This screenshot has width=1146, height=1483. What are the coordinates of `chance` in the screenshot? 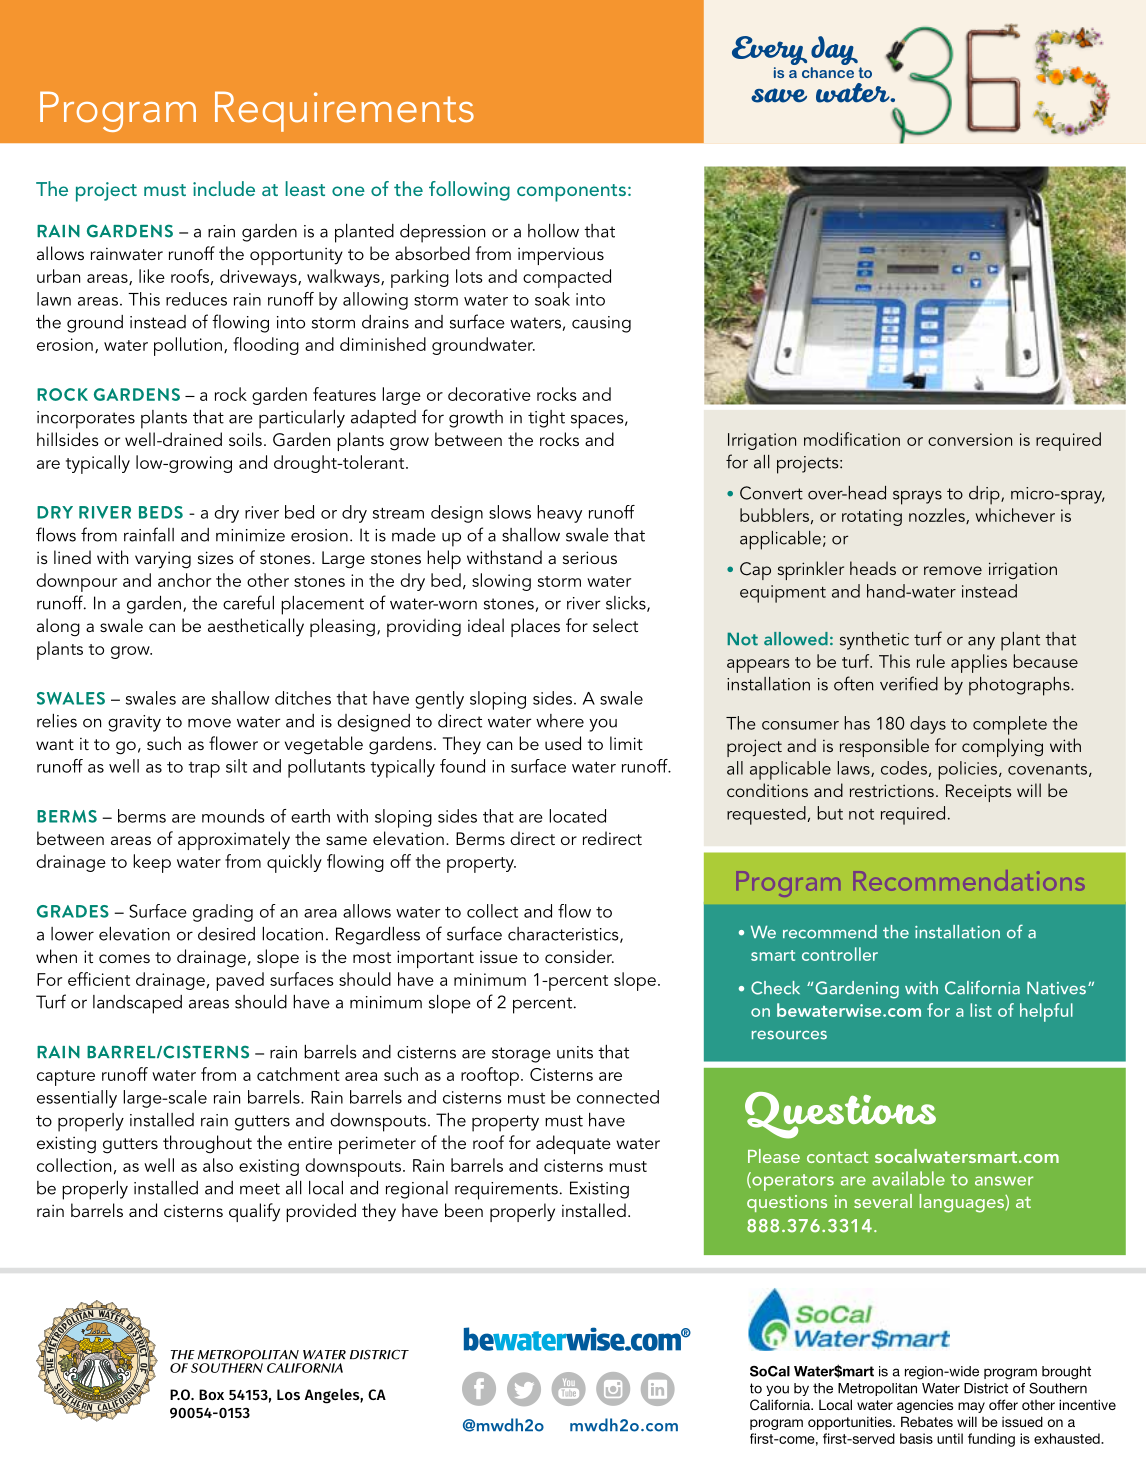 It's located at (828, 72).
